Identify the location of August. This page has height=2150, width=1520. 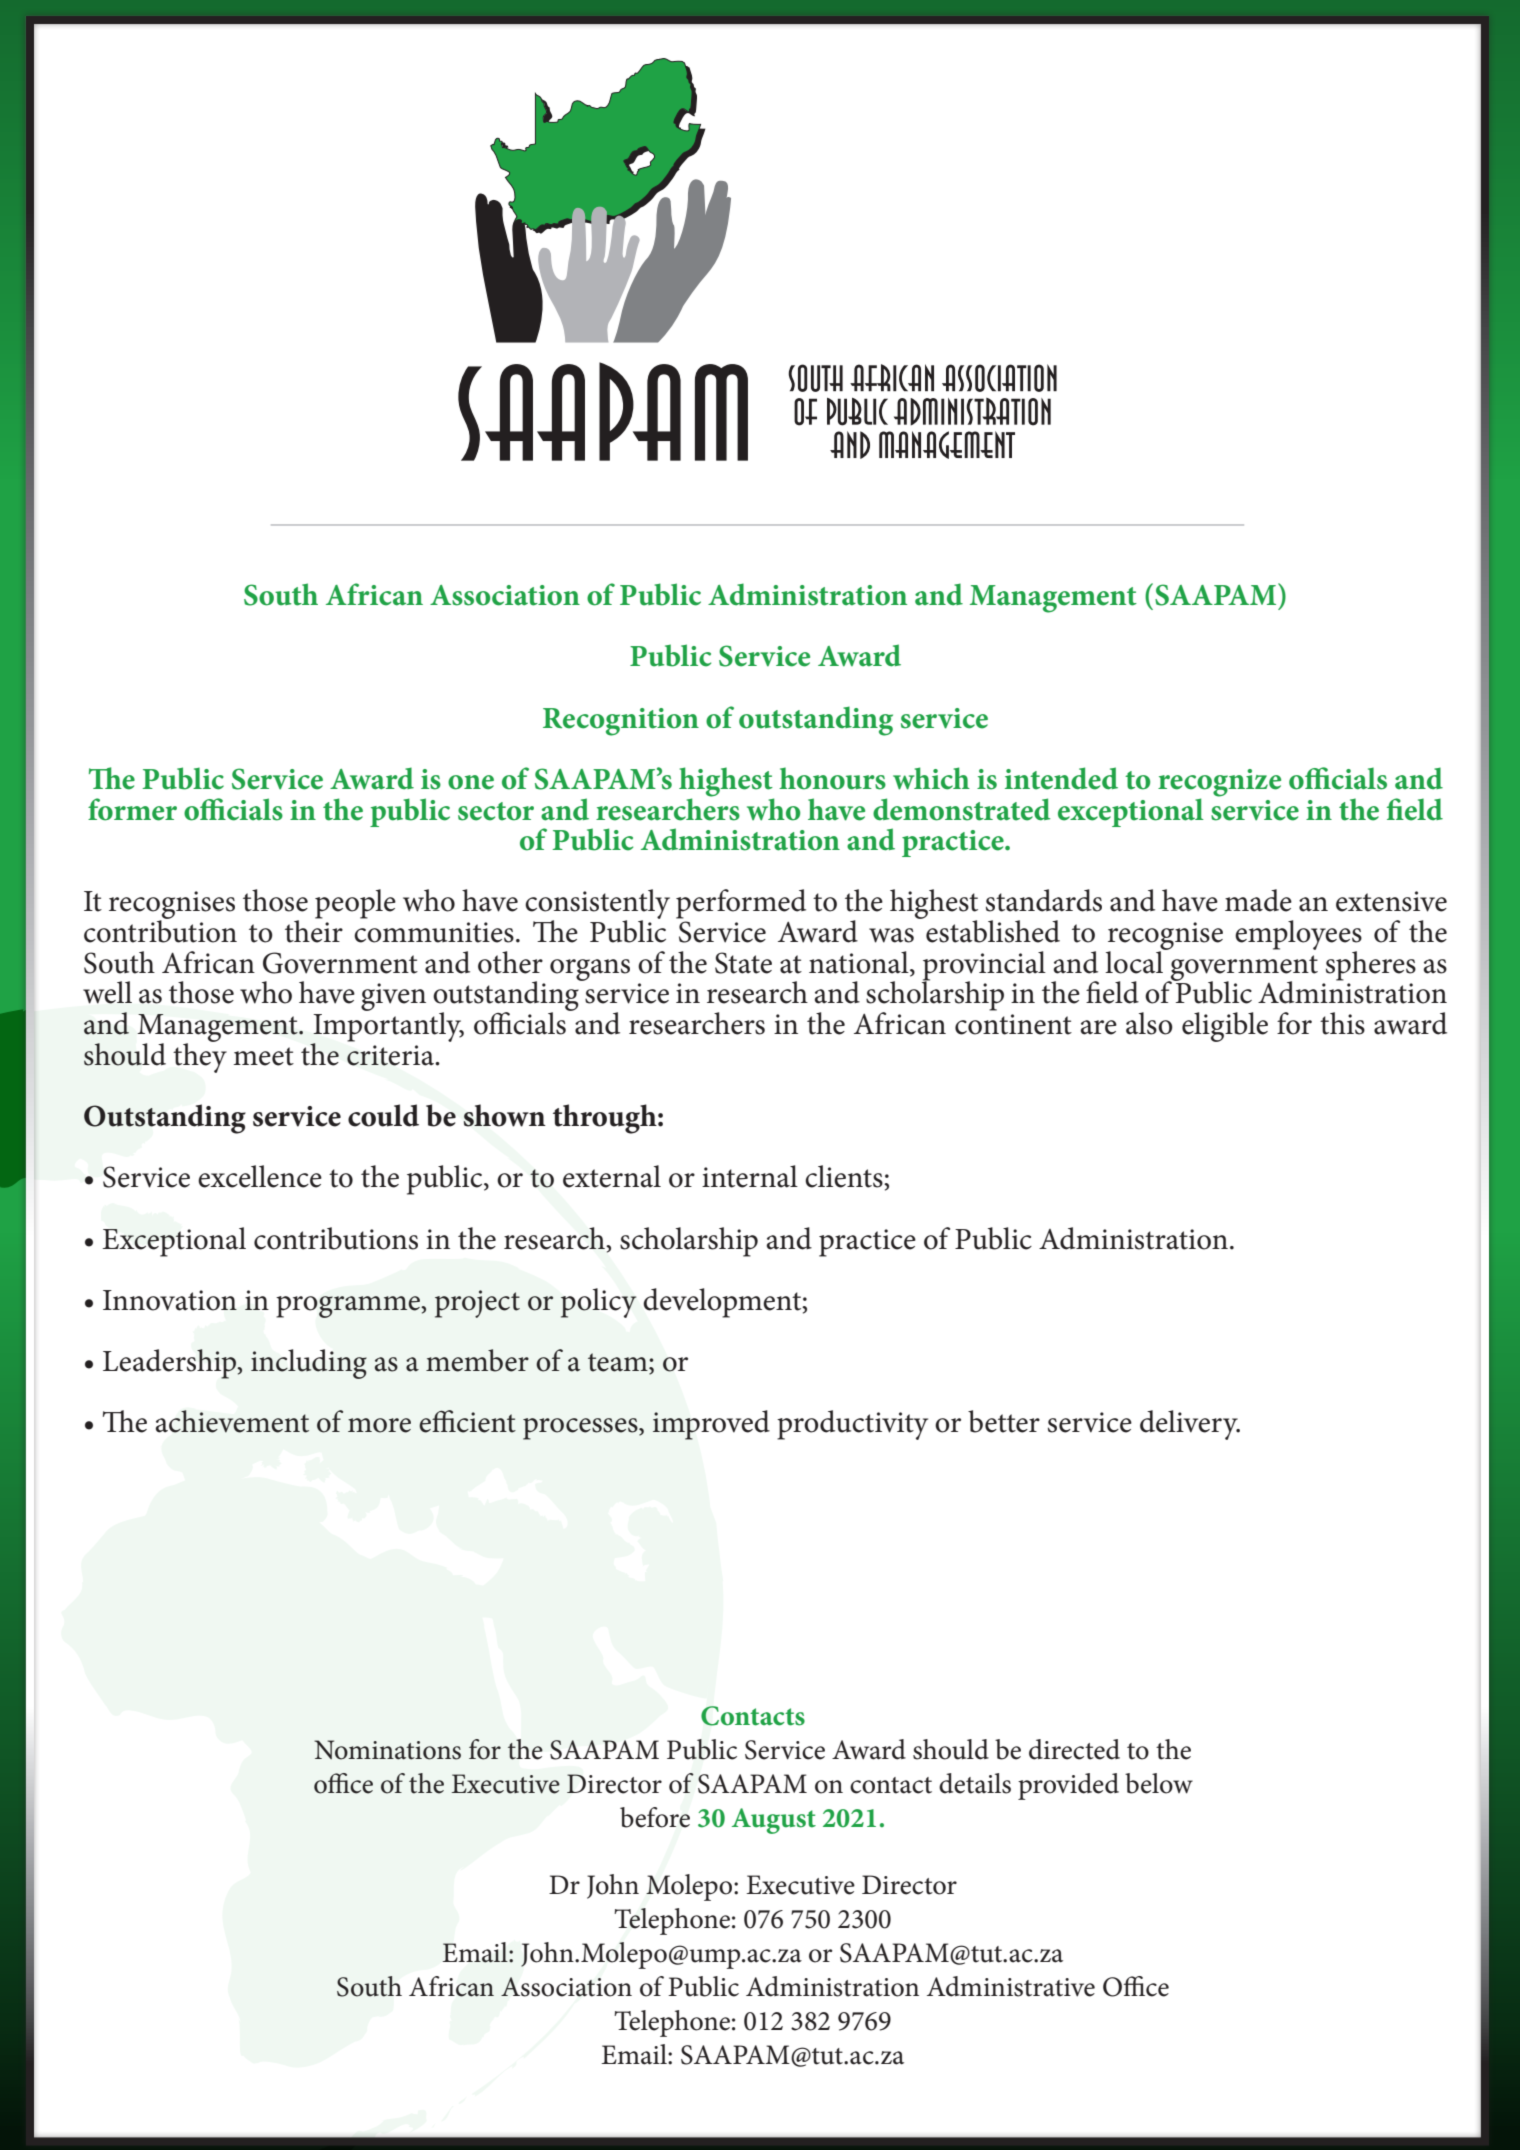
(774, 1821).
